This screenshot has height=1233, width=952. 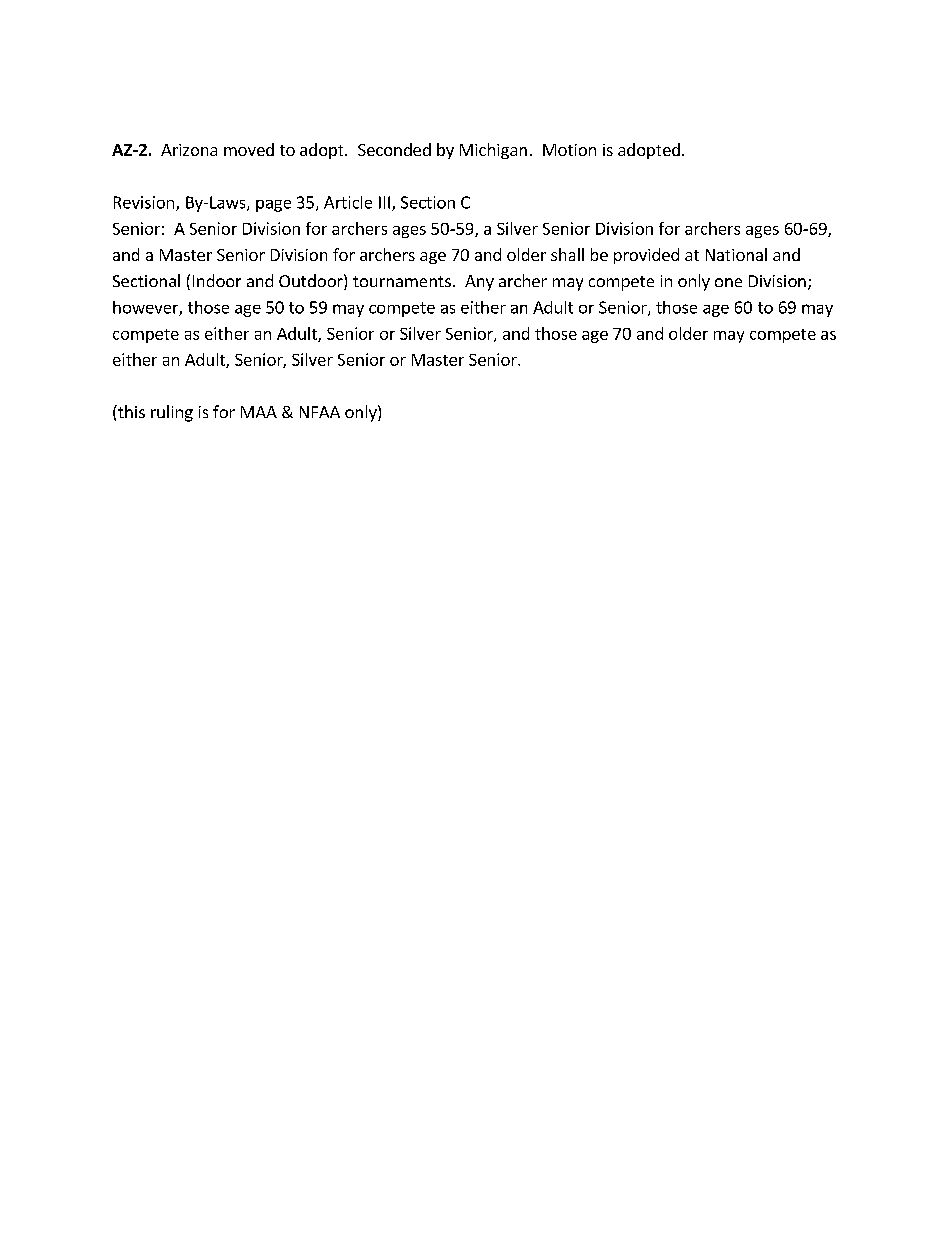 I want to click on provided, so click(x=646, y=256).
